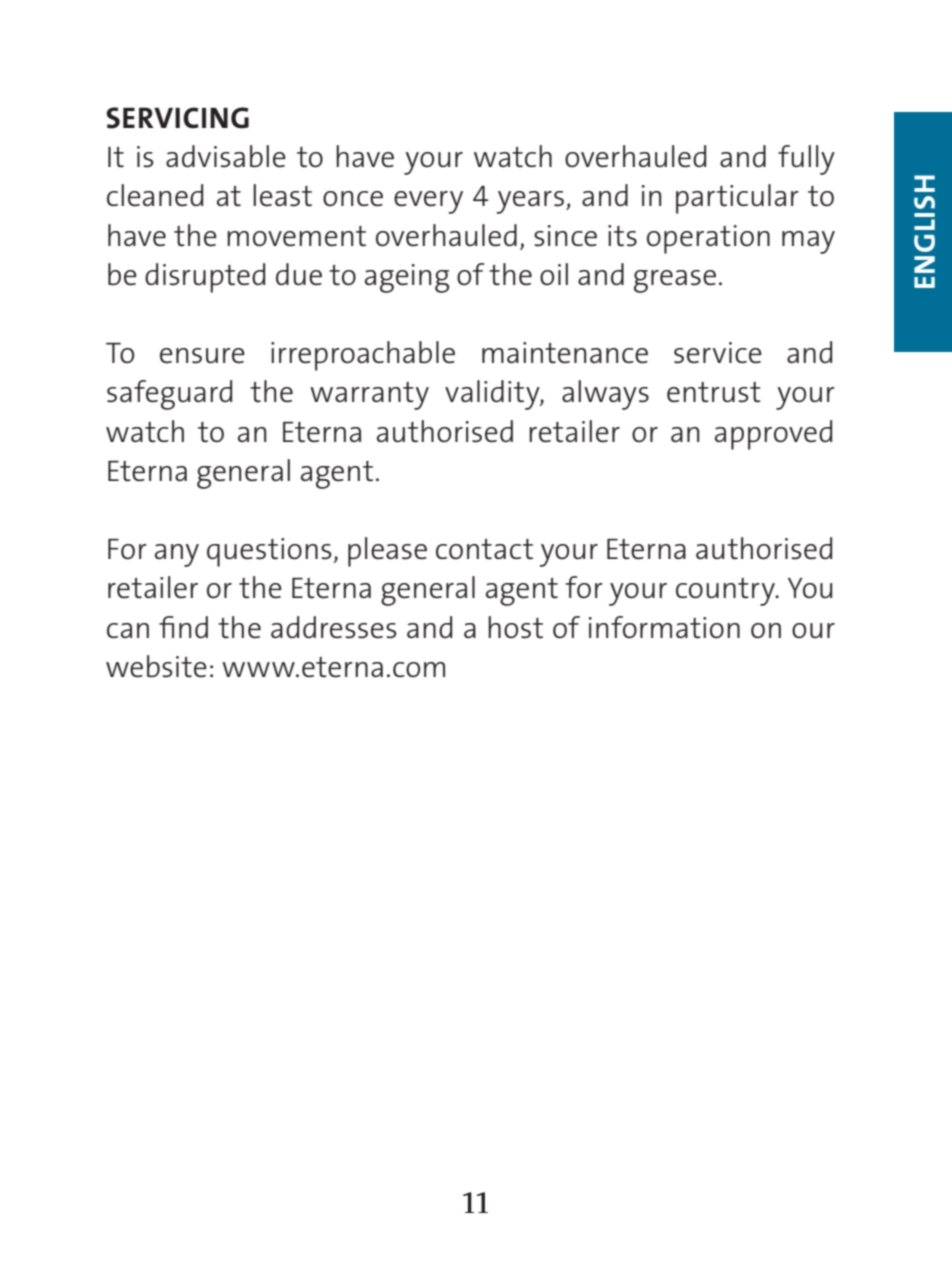 The image size is (952, 1270). I want to click on contact, so click(484, 549).
